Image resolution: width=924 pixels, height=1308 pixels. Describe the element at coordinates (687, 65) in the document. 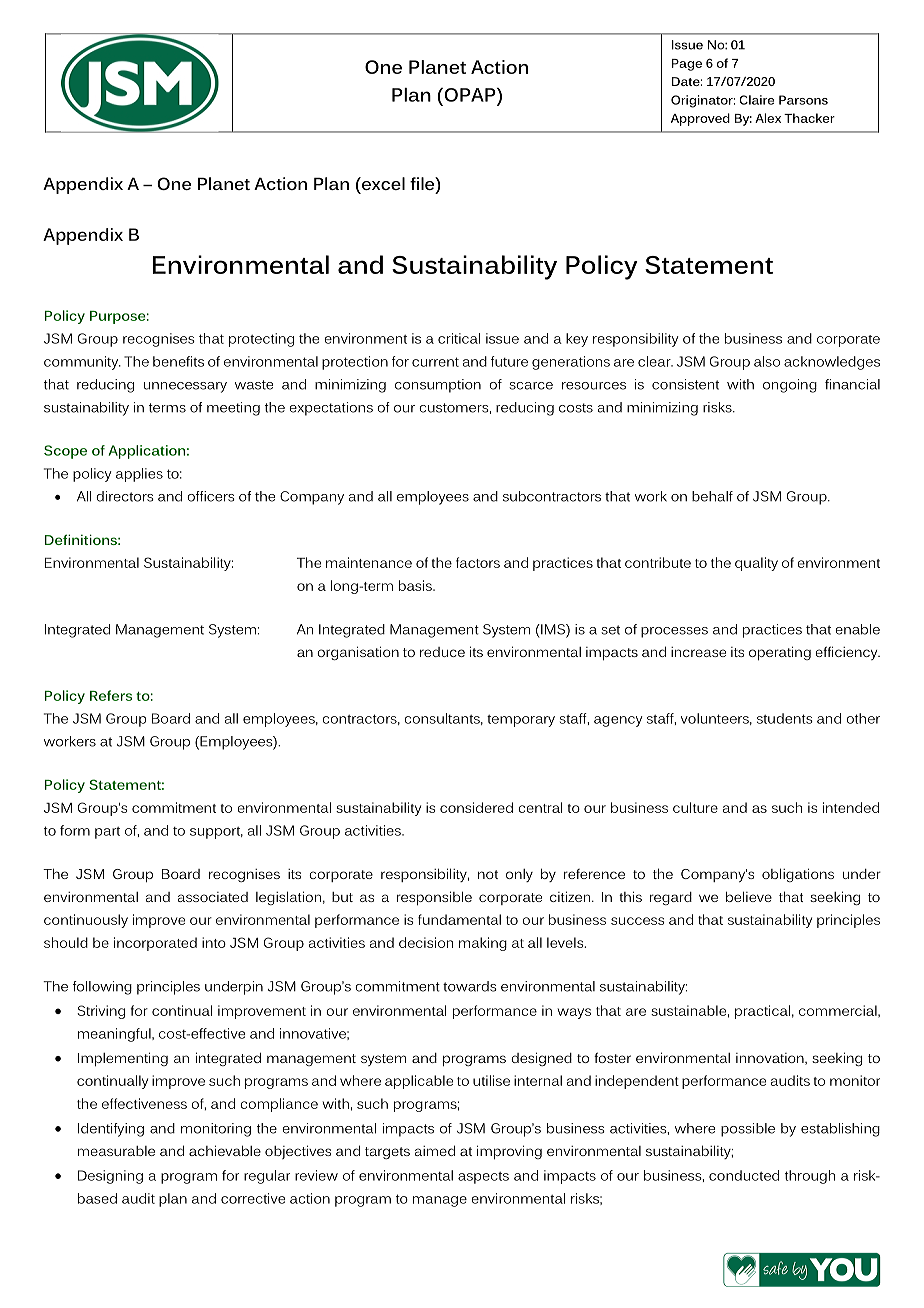

I see `Page` at that location.
